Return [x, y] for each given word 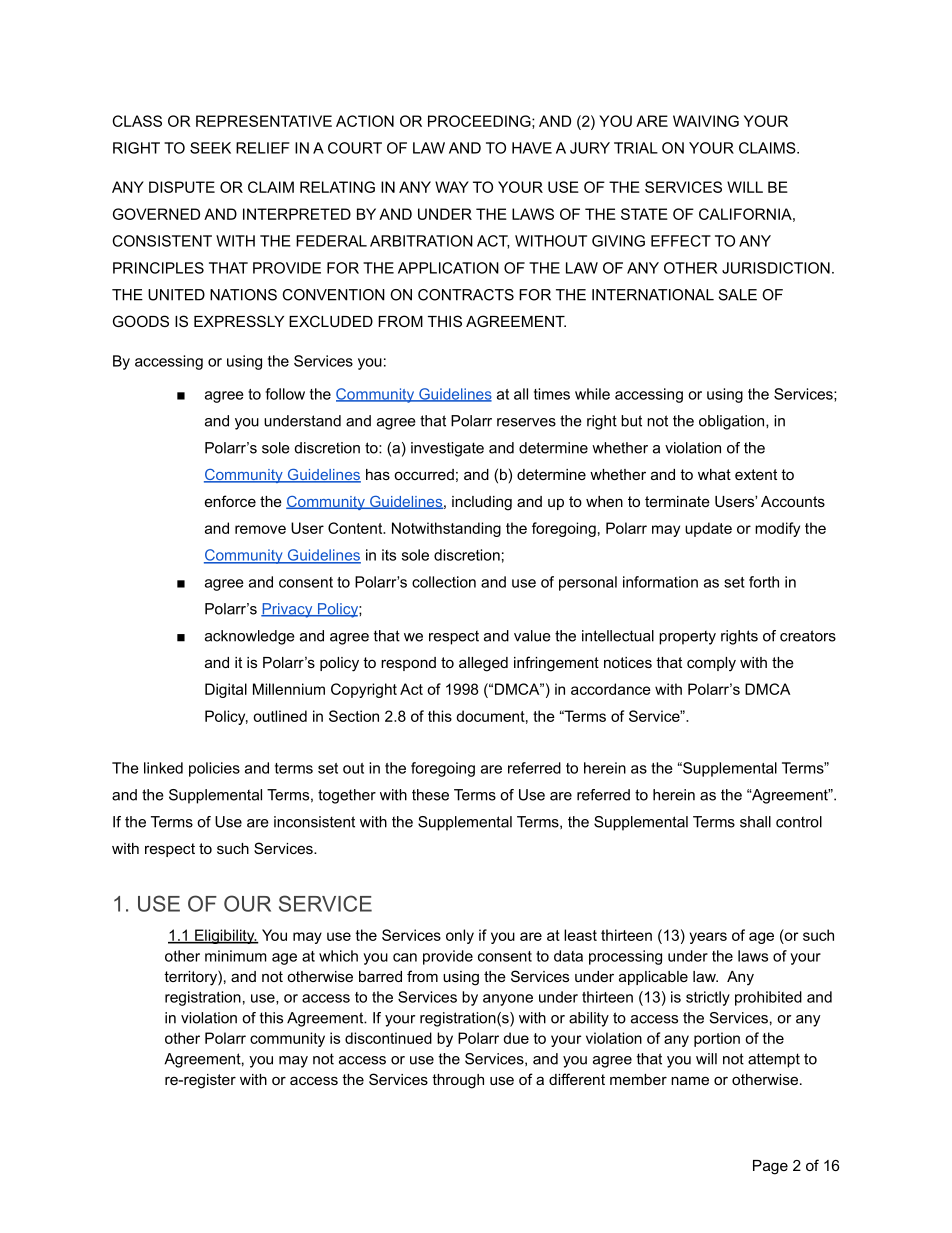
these [430, 795]
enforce [230, 501]
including [482, 503]
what [714, 474]
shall [755, 822]
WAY [452, 187]
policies [214, 769]
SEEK [210, 148]
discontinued [388, 1038]
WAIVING [706, 121]
